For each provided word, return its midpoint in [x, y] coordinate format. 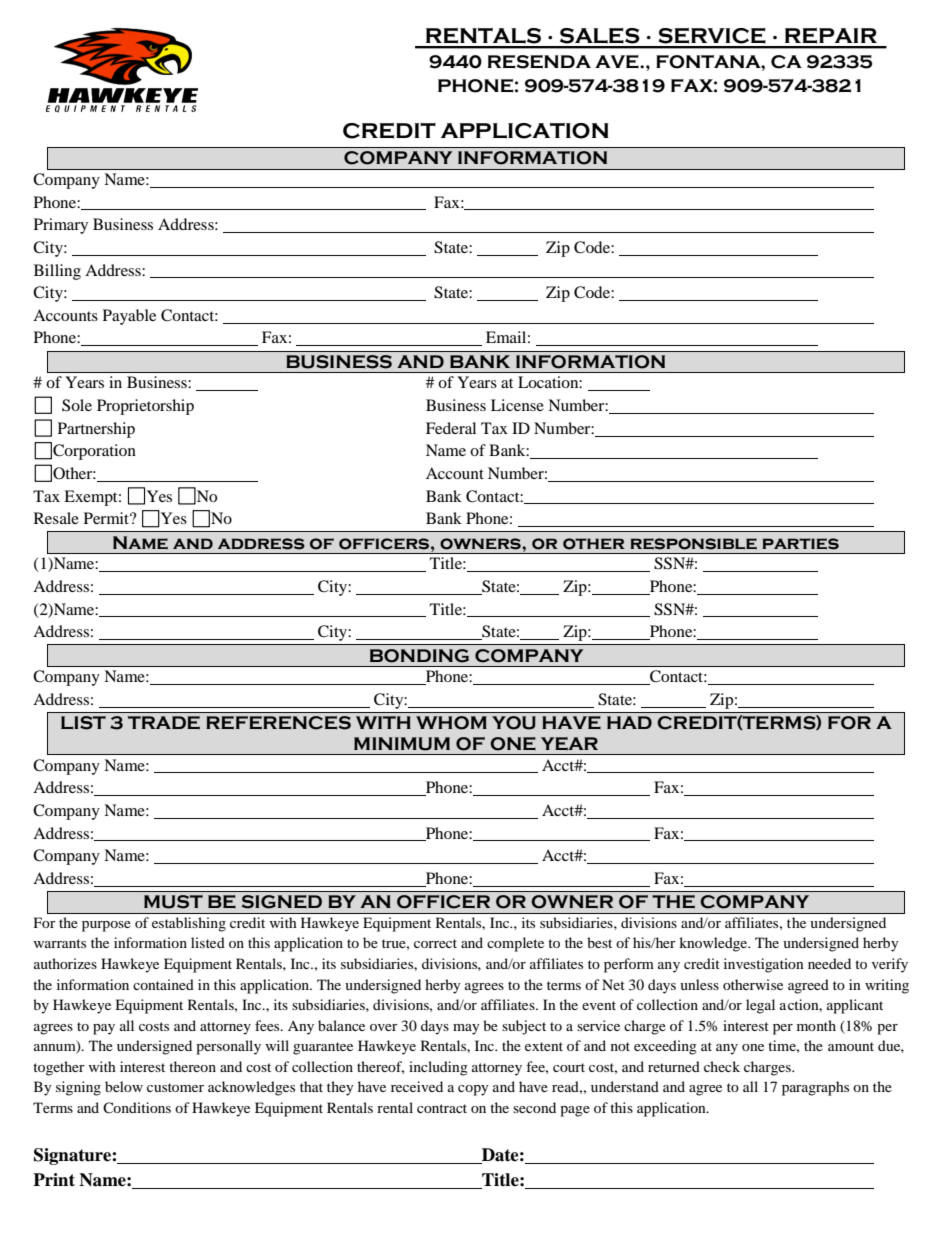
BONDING [419, 656]
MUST [173, 902]
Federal [451, 428]
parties [800, 544]
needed [829, 963]
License [517, 405]
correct [435, 943]
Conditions [137, 1107]
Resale [56, 518]
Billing [57, 272]
